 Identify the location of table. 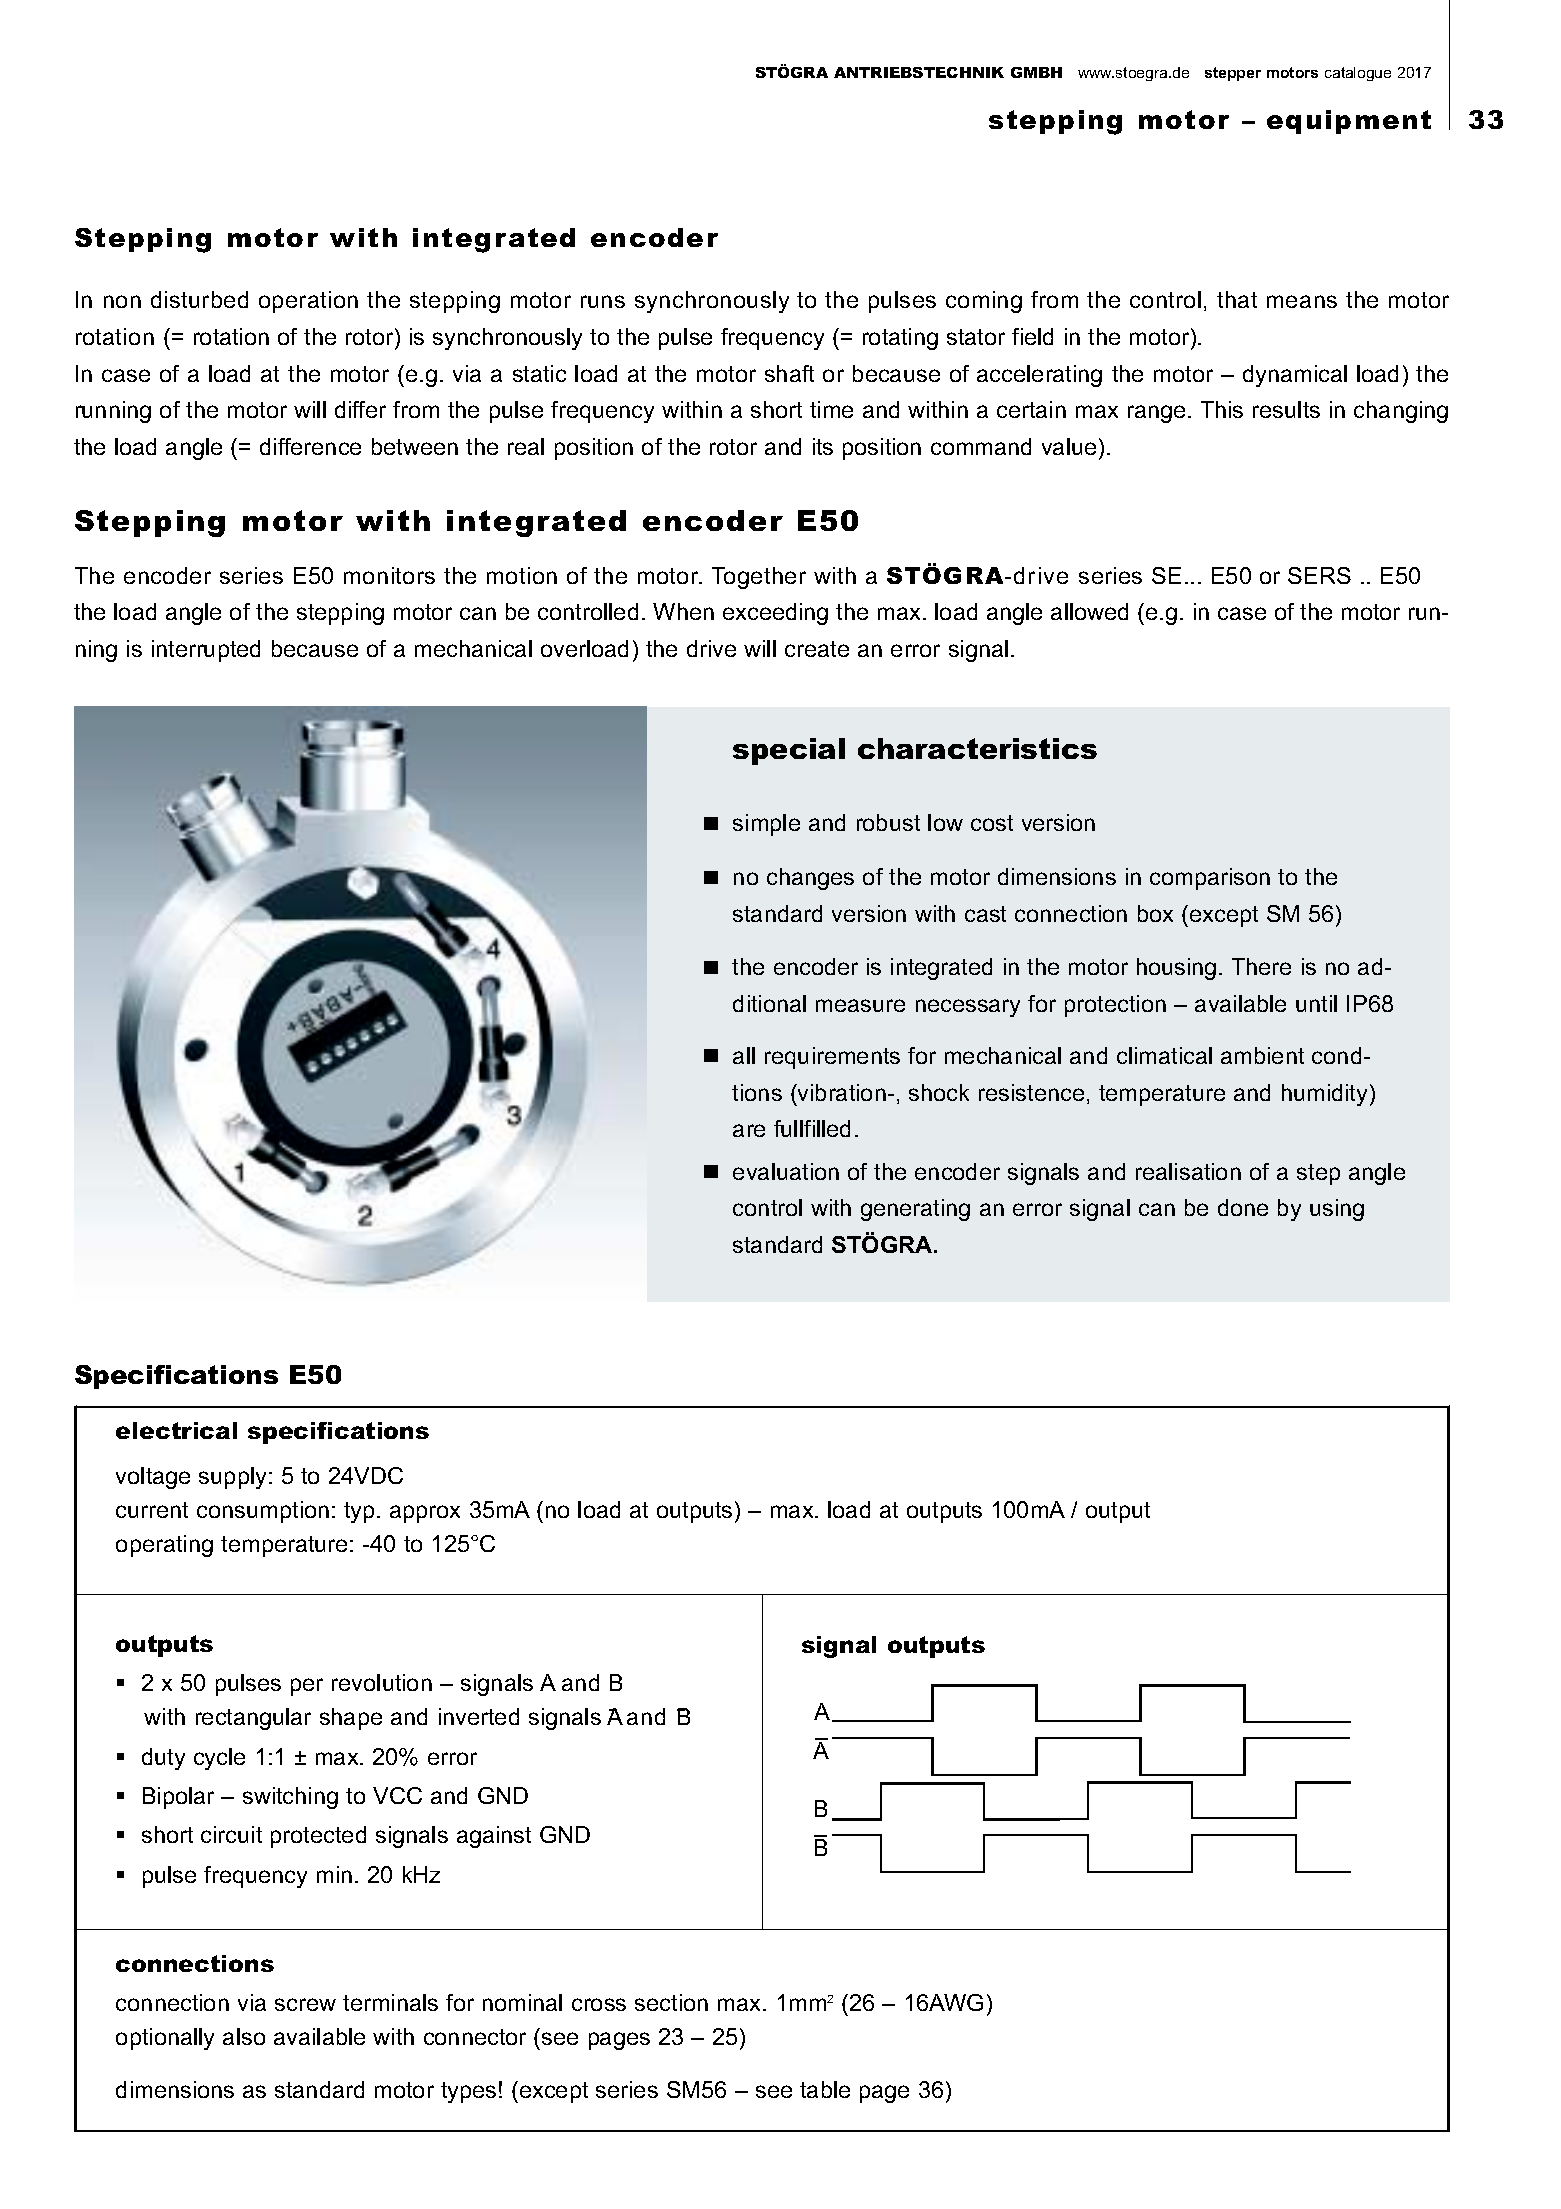
(825, 2089).
